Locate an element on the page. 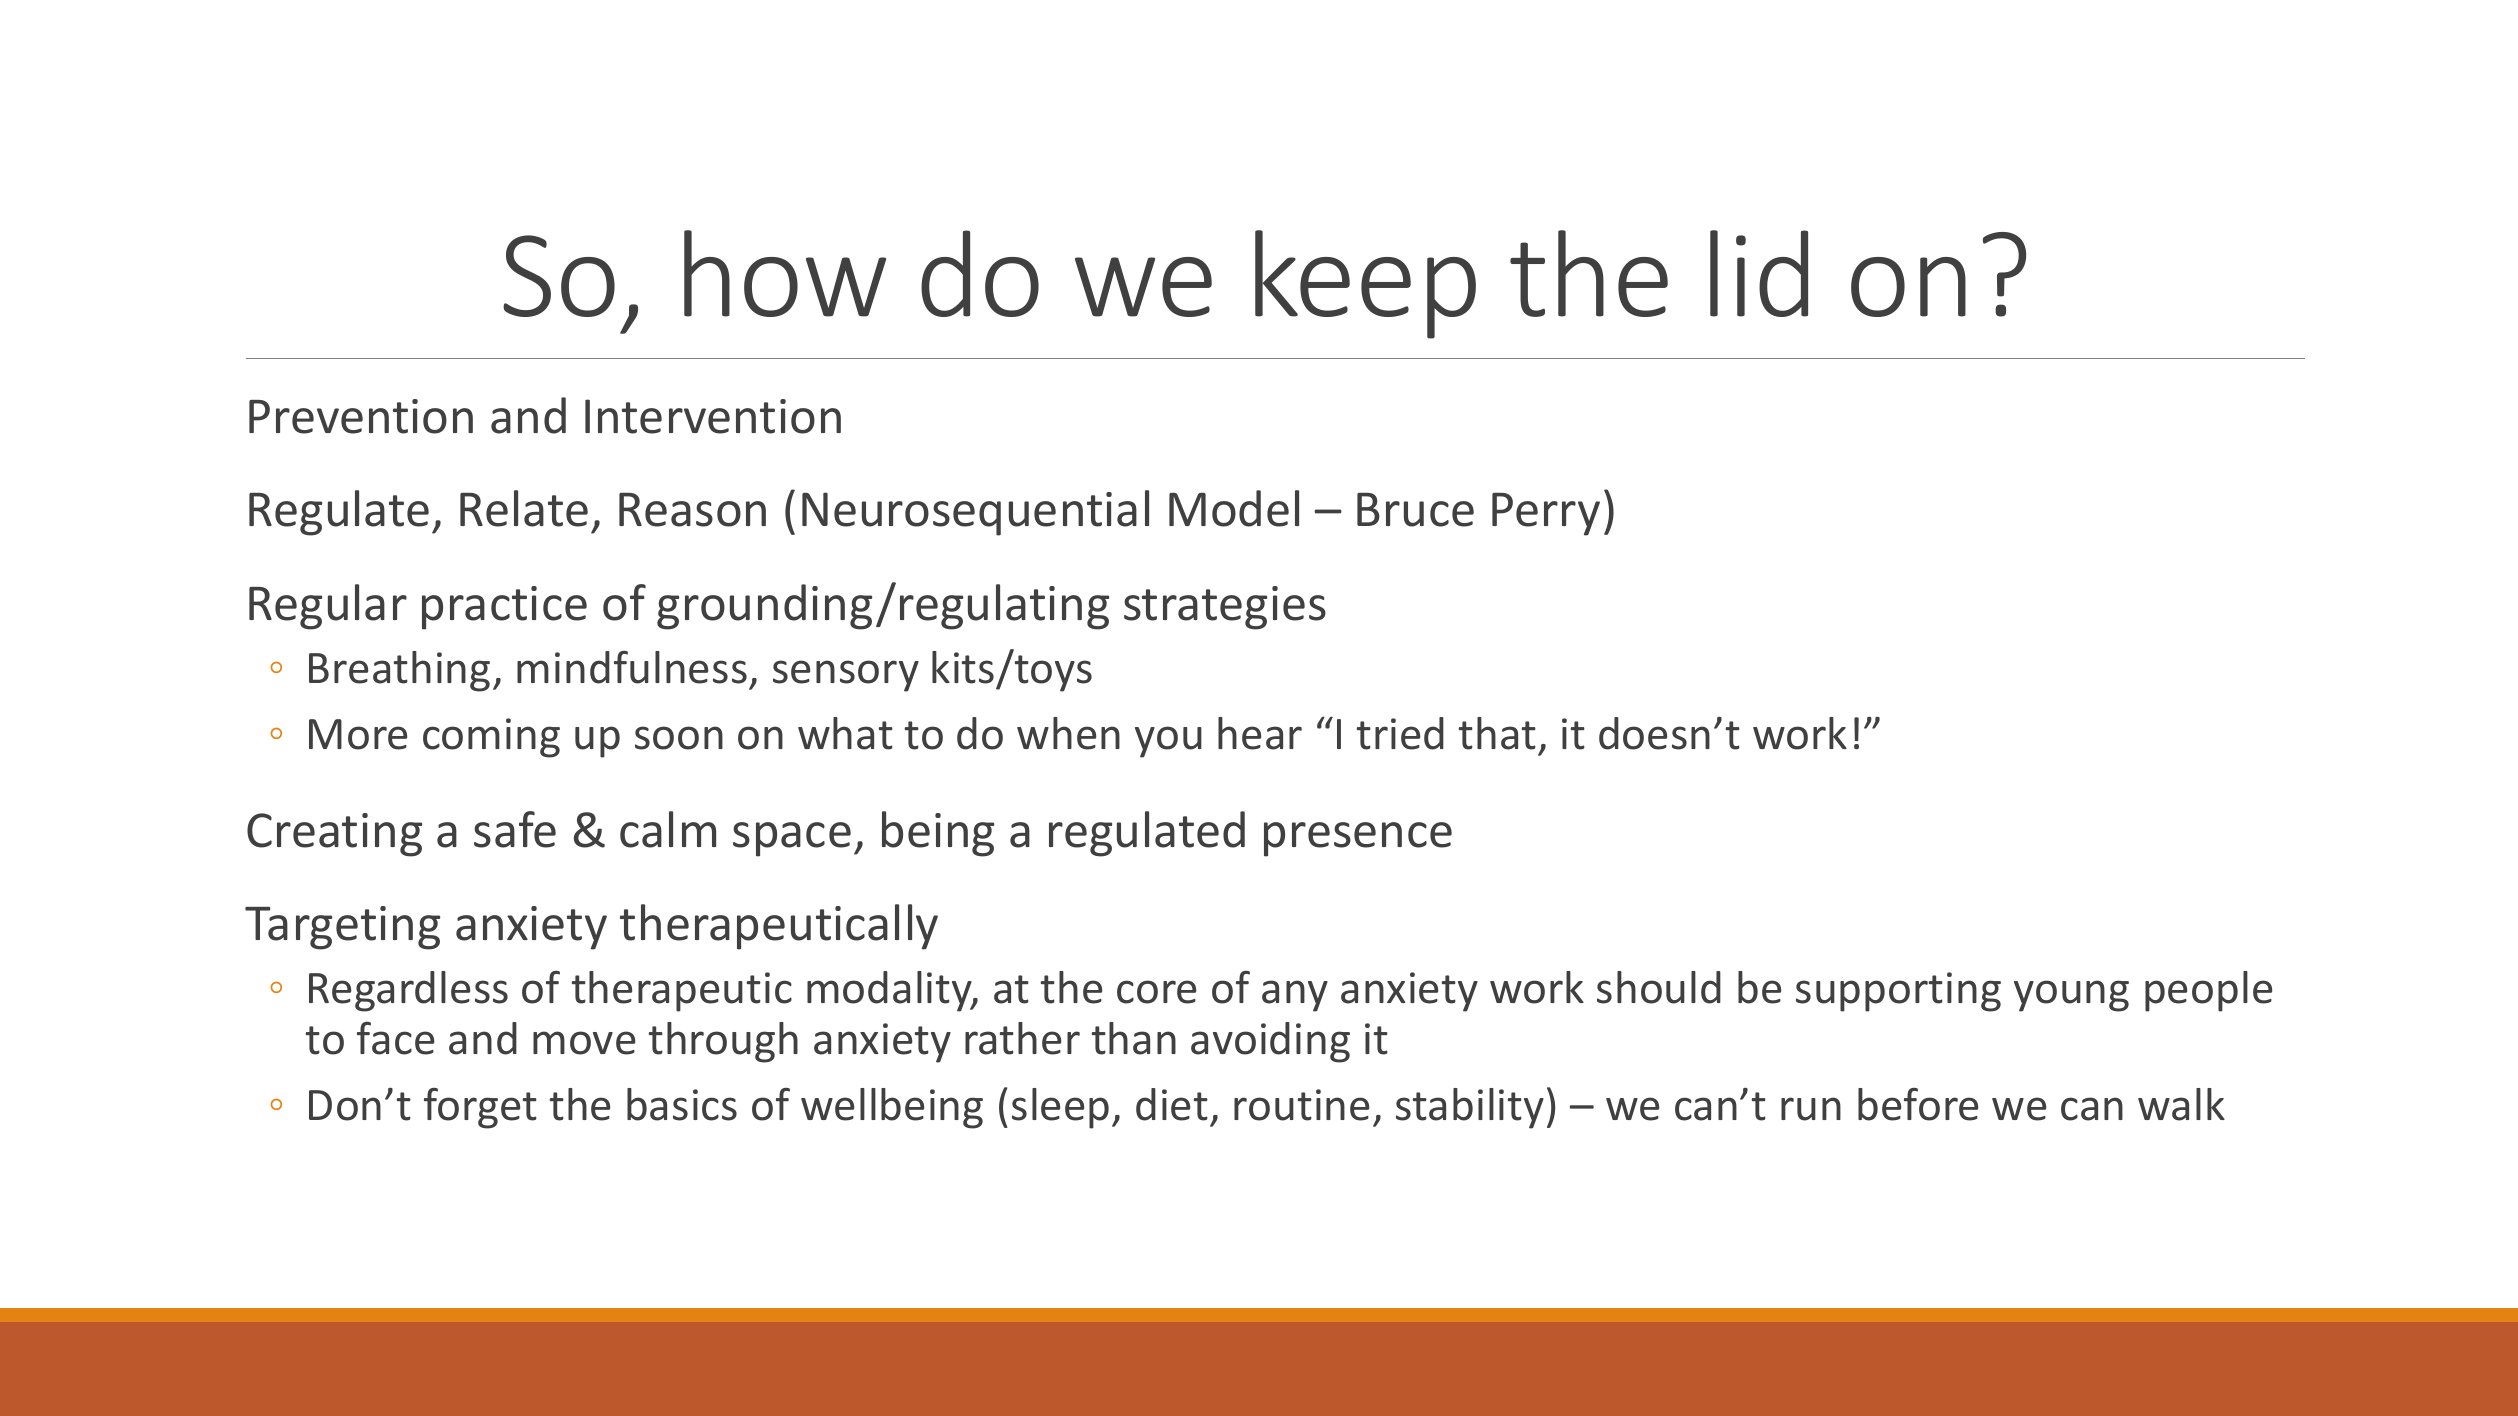 The height and width of the image is (1416, 2518). hear is located at coordinates (1260, 733).
